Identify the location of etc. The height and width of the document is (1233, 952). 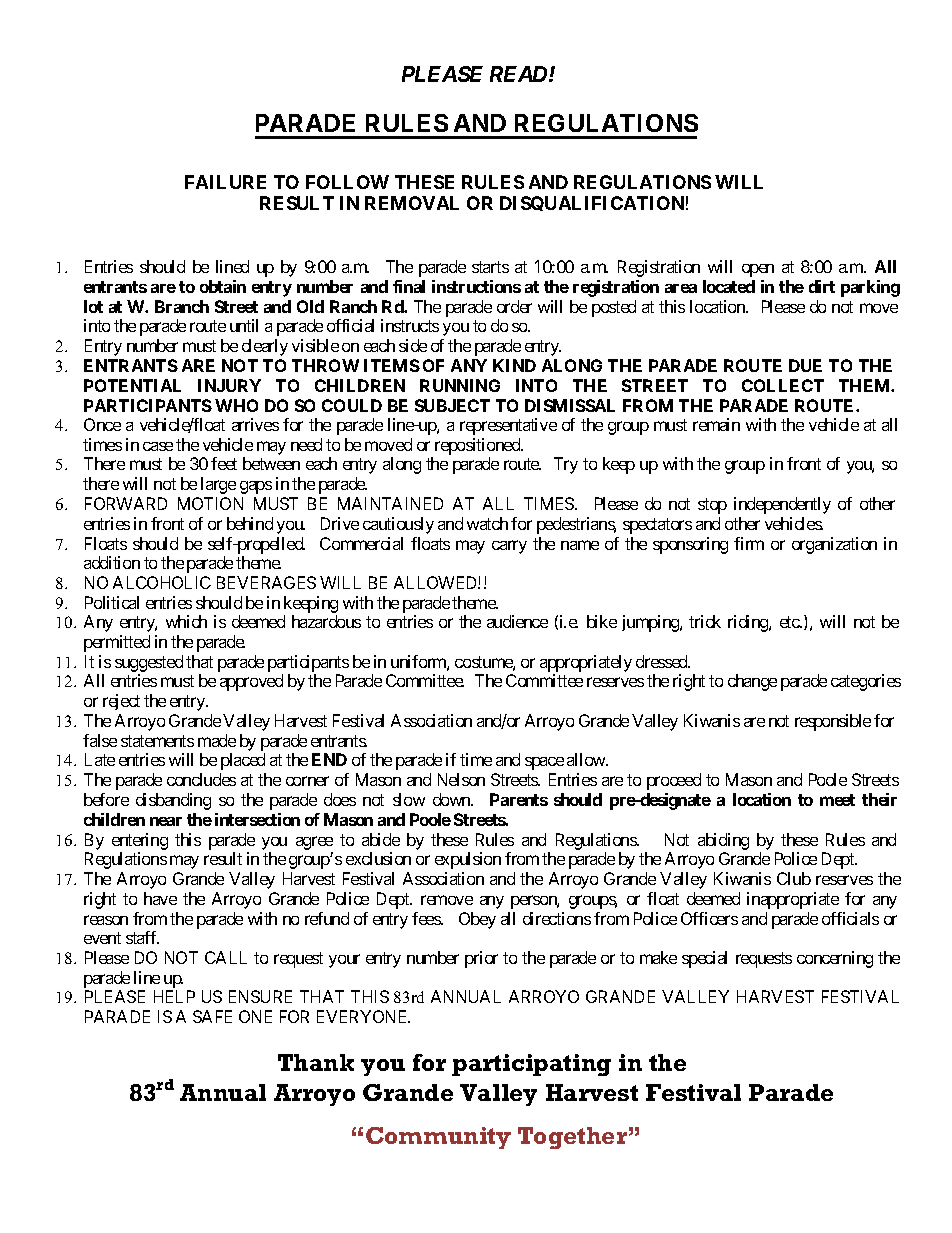
(790, 622).
